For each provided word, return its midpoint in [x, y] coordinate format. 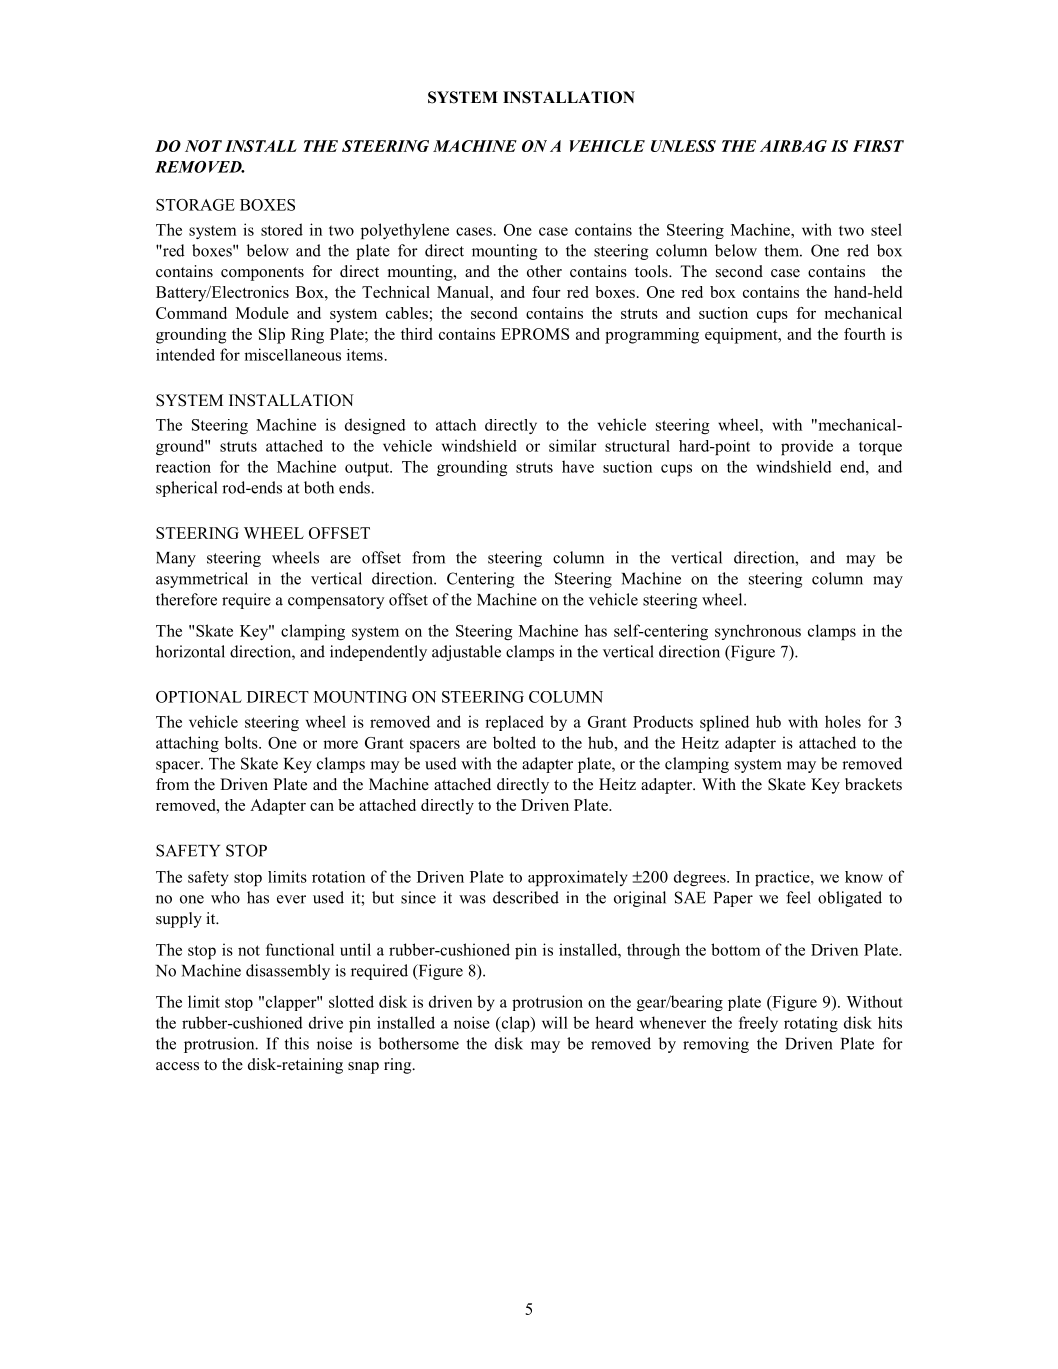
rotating [811, 1024]
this [296, 1043]
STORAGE [195, 205]
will [555, 1022]
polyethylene [405, 231]
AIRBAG [793, 146]
